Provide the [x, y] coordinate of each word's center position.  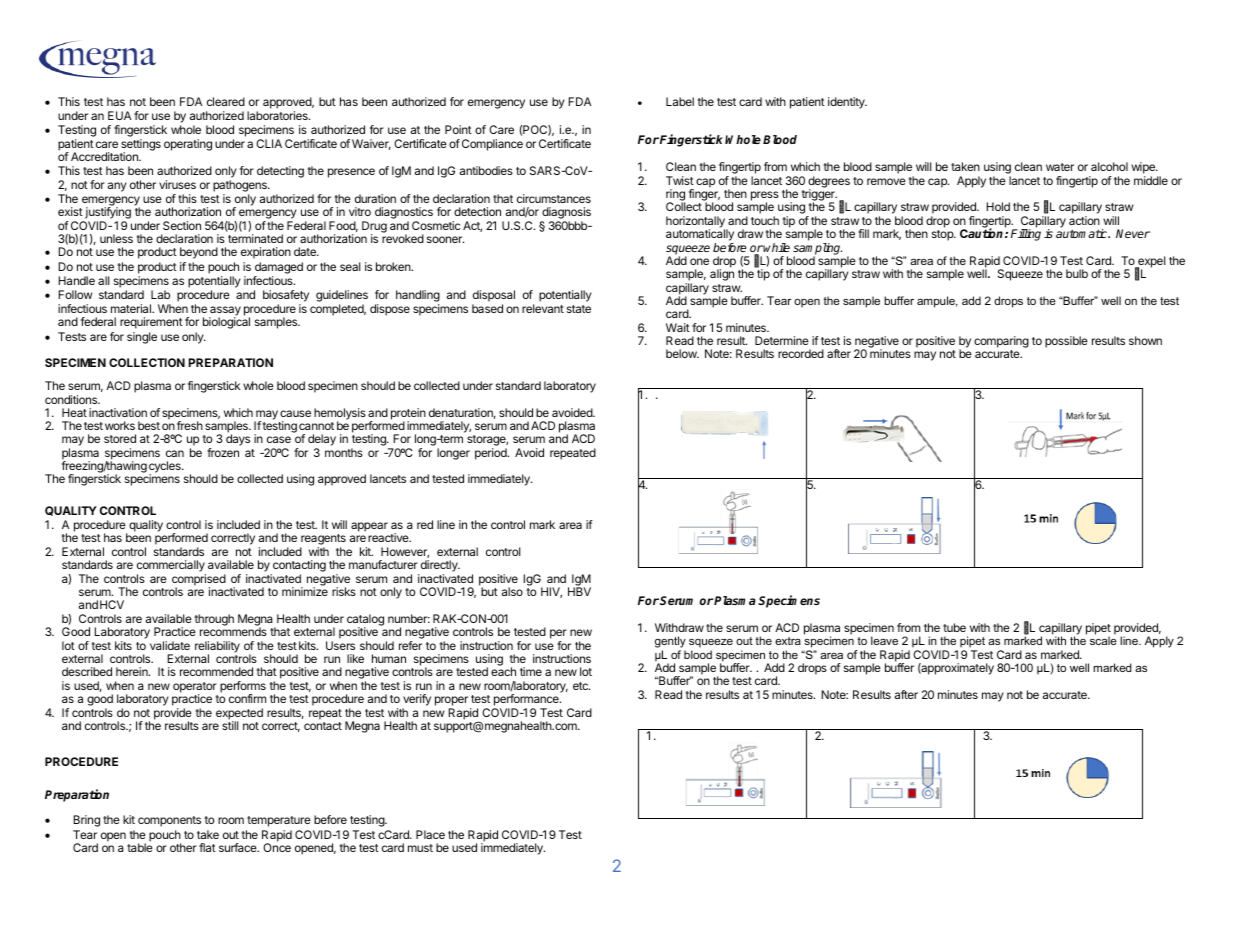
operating [188, 145]
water [1060, 167]
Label [680, 101]
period [492, 454]
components [169, 821]
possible [1066, 342]
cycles [166, 468]
